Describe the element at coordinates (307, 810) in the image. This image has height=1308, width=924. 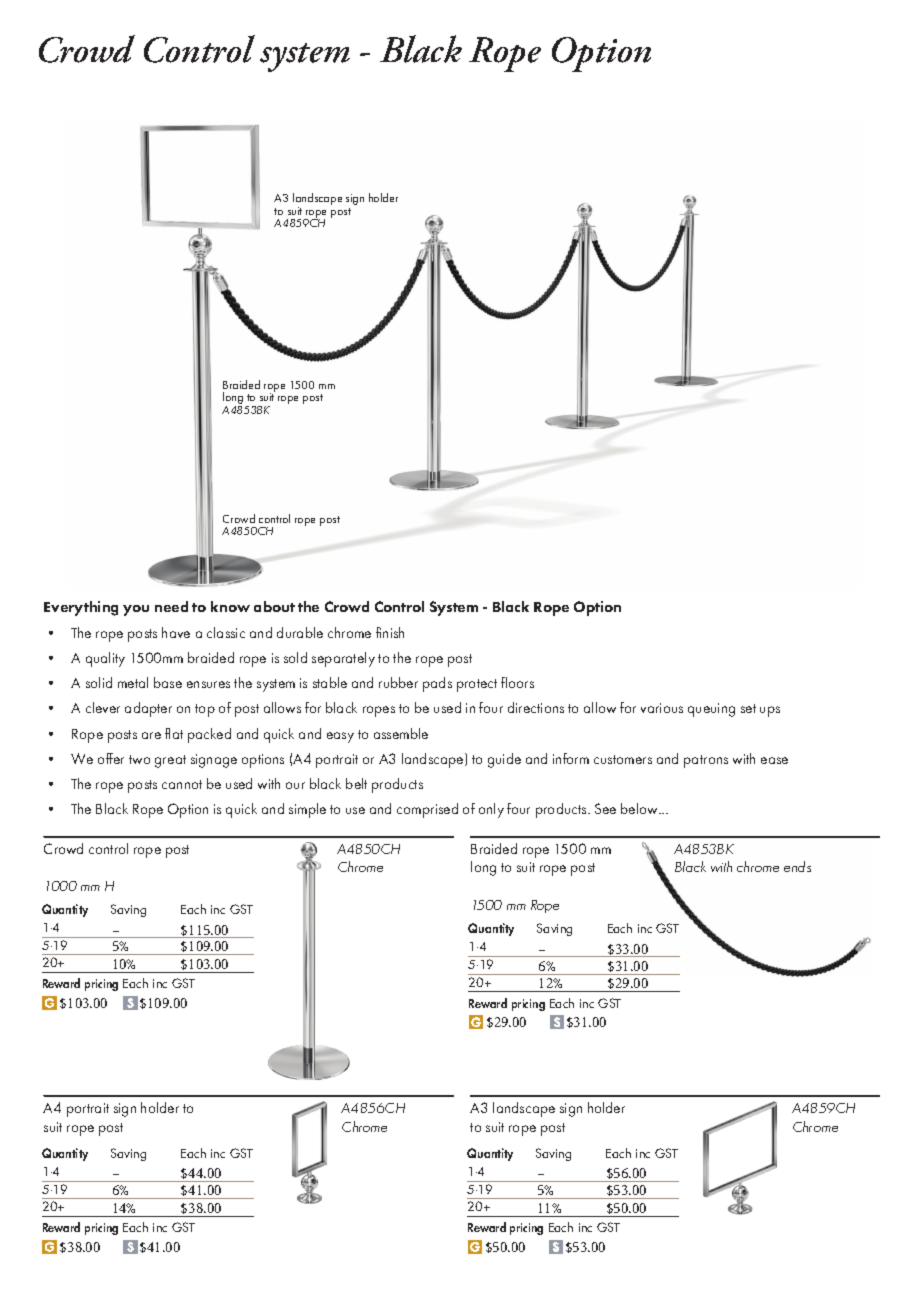
I see `simple` at that location.
